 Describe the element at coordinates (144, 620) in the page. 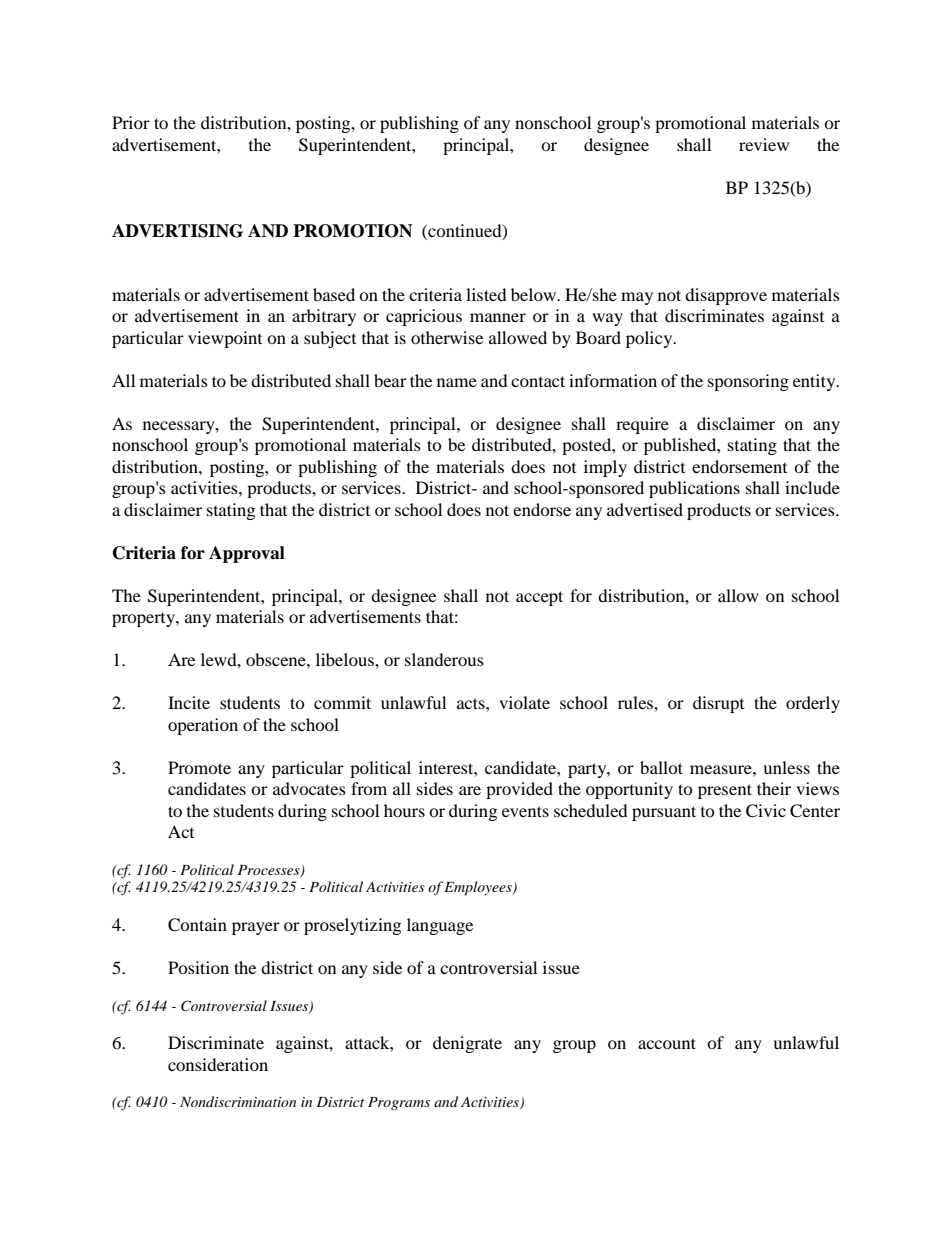

I see `property` at that location.
